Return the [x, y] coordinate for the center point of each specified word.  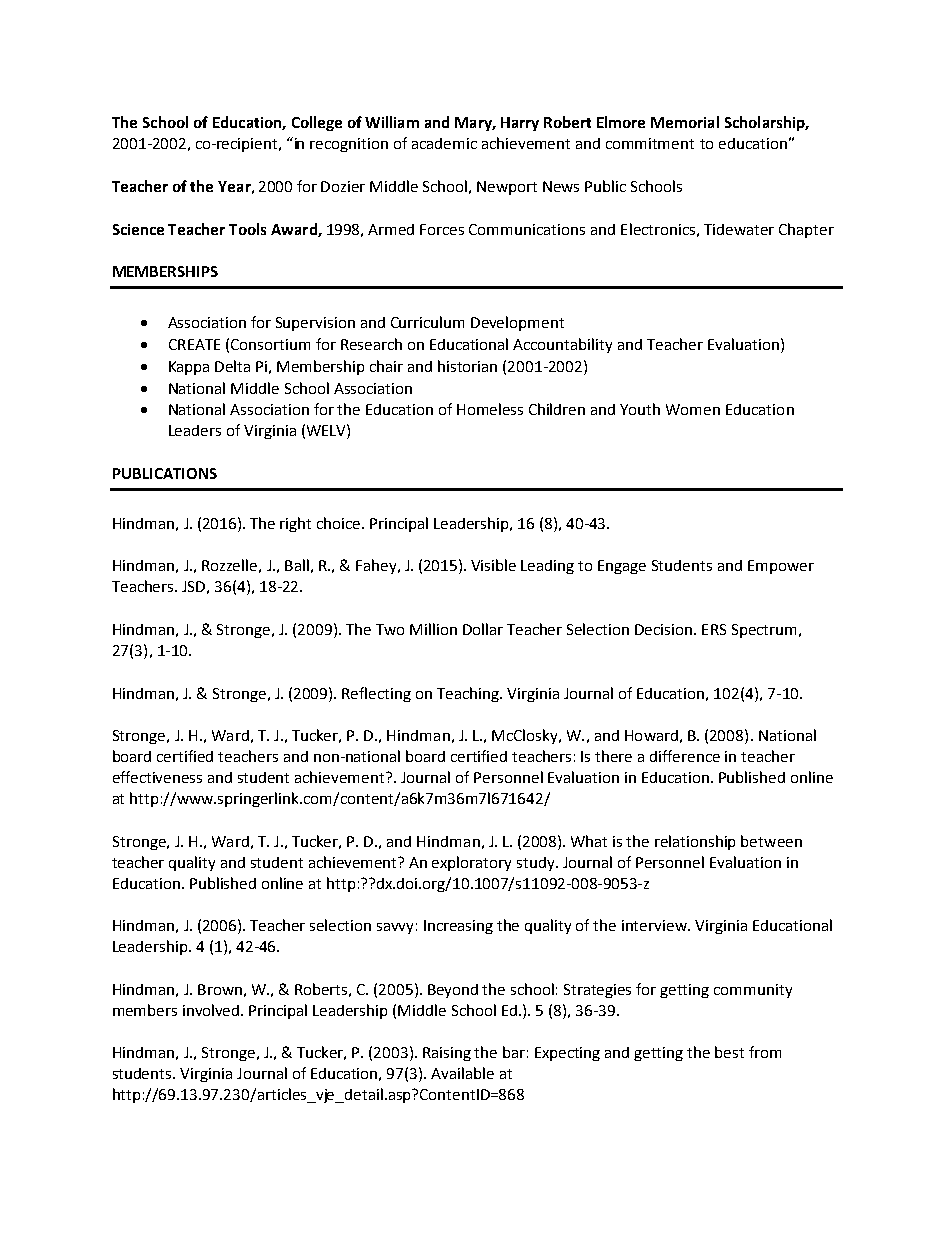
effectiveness [157, 777]
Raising [447, 1054]
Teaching [469, 694]
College [317, 123]
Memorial [685, 122]
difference [685, 756]
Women [693, 409]
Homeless [490, 409]
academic [444, 143]
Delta [232, 366]
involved [212, 1010]
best [729, 1052]
